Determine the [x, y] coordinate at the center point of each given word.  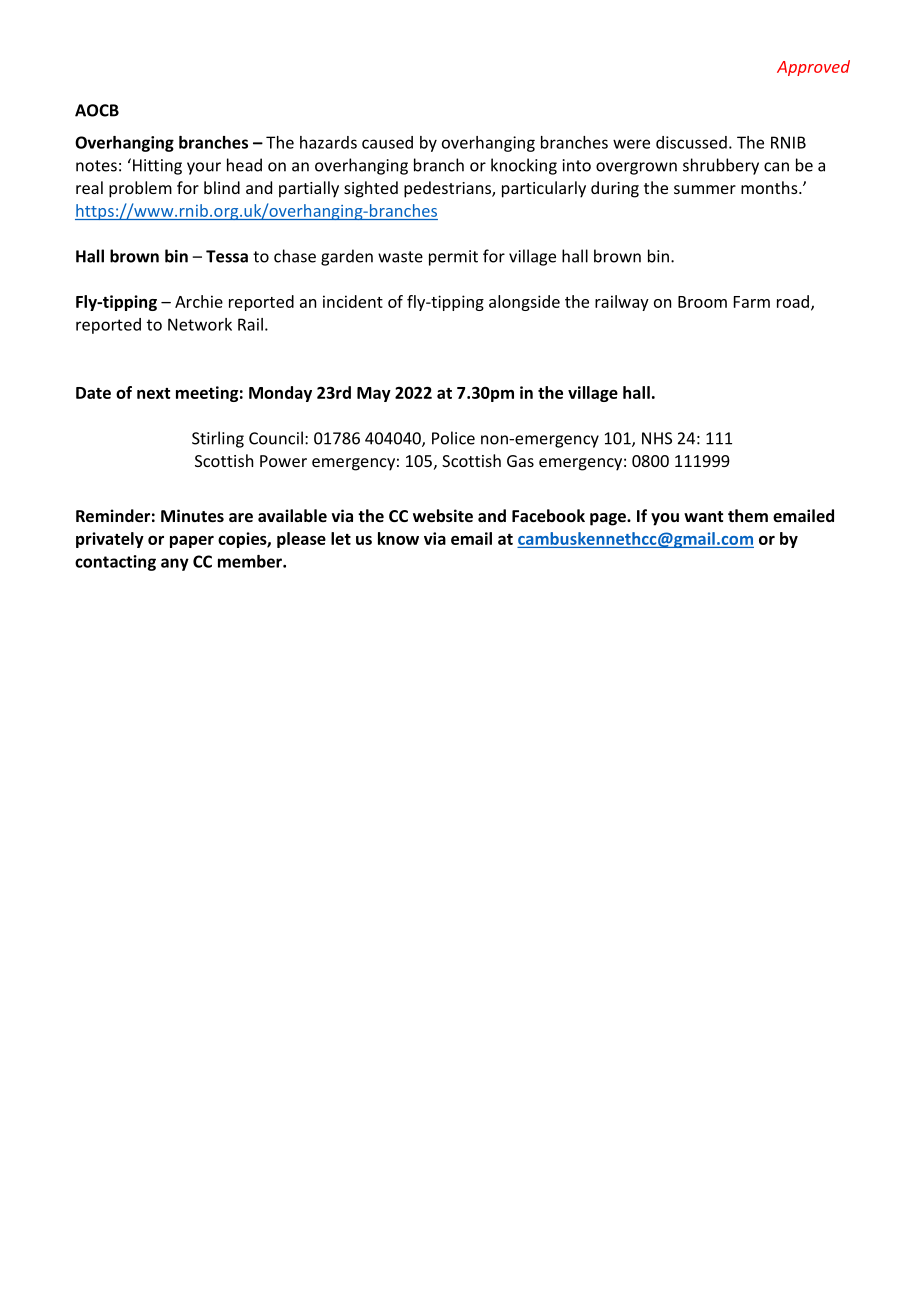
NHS [657, 438]
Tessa [227, 256]
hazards [328, 142]
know [398, 538]
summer [705, 189]
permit [453, 258]
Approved [813, 68]
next [153, 393]
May [374, 394]
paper [192, 542]
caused [387, 142]
